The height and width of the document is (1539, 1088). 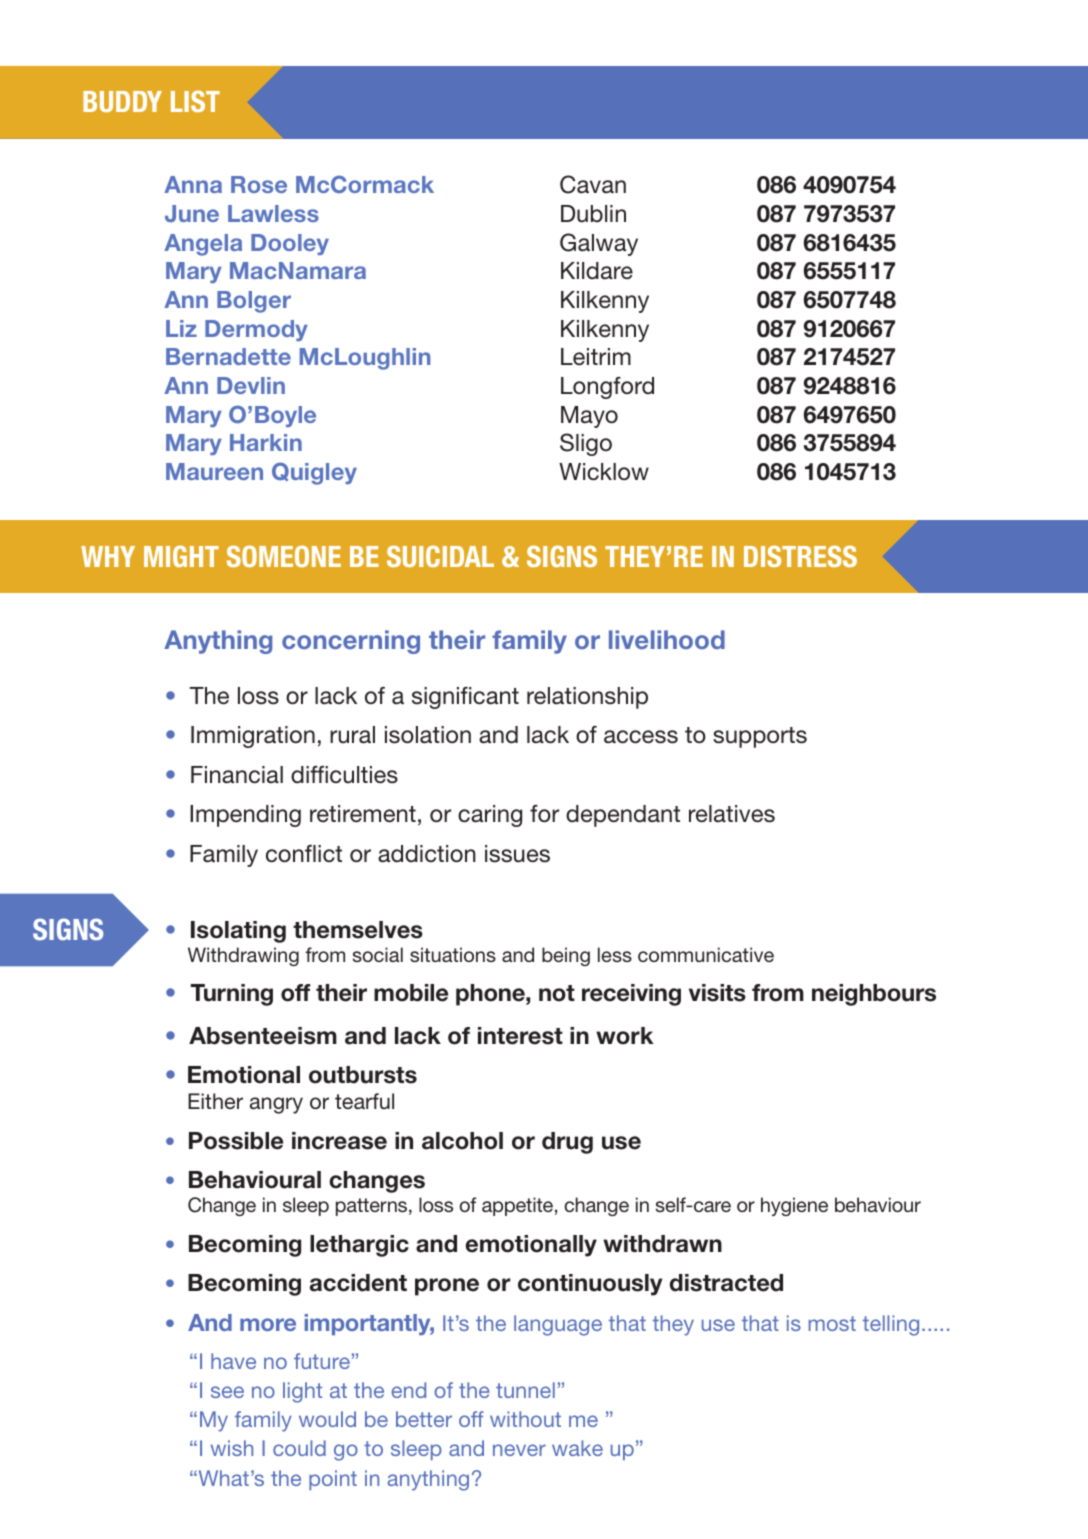 I want to click on livelihood, so click(x=667, y=639).
